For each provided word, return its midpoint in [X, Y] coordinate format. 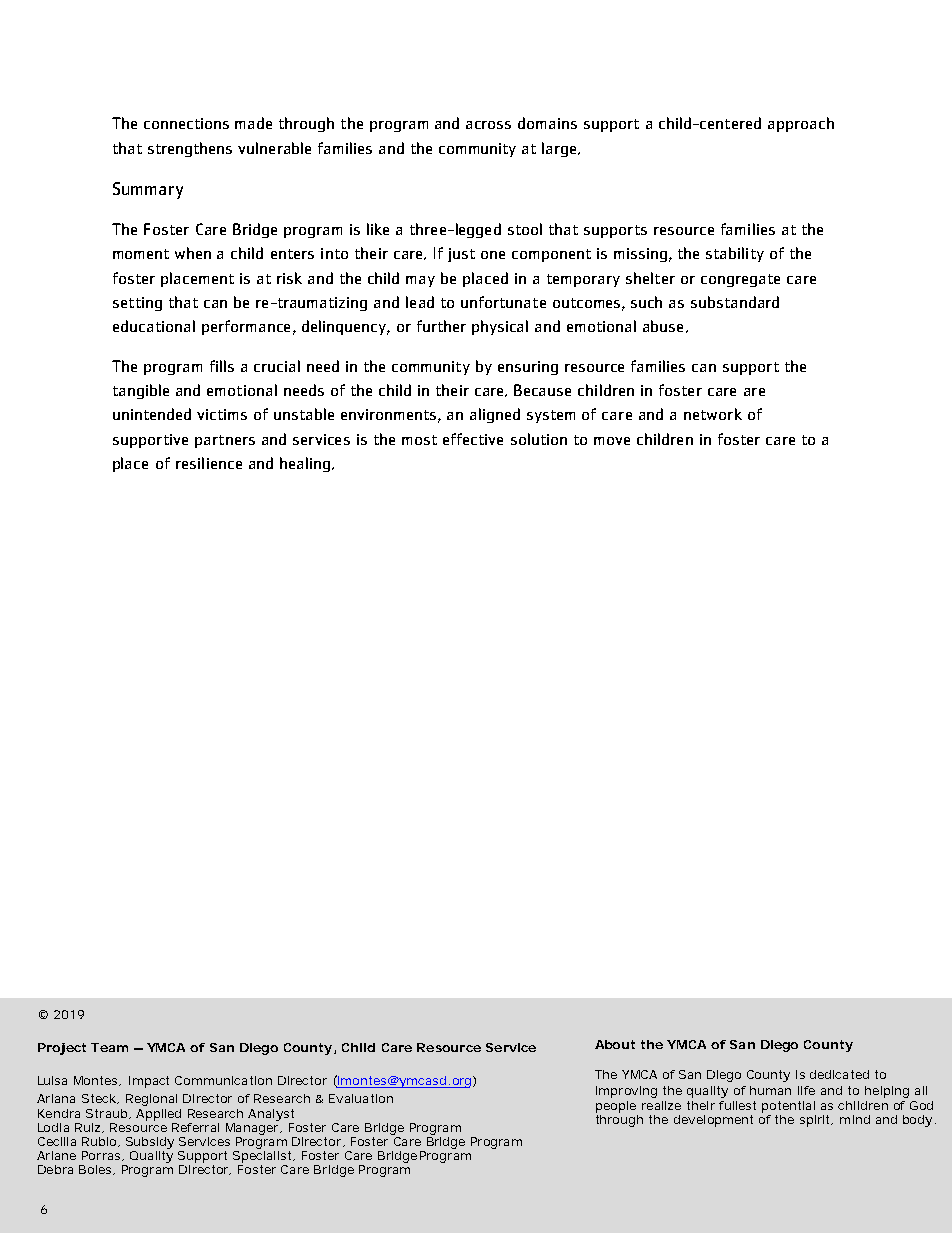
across [488, 125]
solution [539, 439]
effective [473, 439]
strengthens [190, 149]
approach [801, 124]
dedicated [839, 1074]
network [713, 414]
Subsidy [150, 1144]
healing [305, 464]
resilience [209, 463]
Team [109, 1047]
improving [626, 1092]
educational [154, 326]
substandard [735, 302]
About [615, 1044]
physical [500, 327]
